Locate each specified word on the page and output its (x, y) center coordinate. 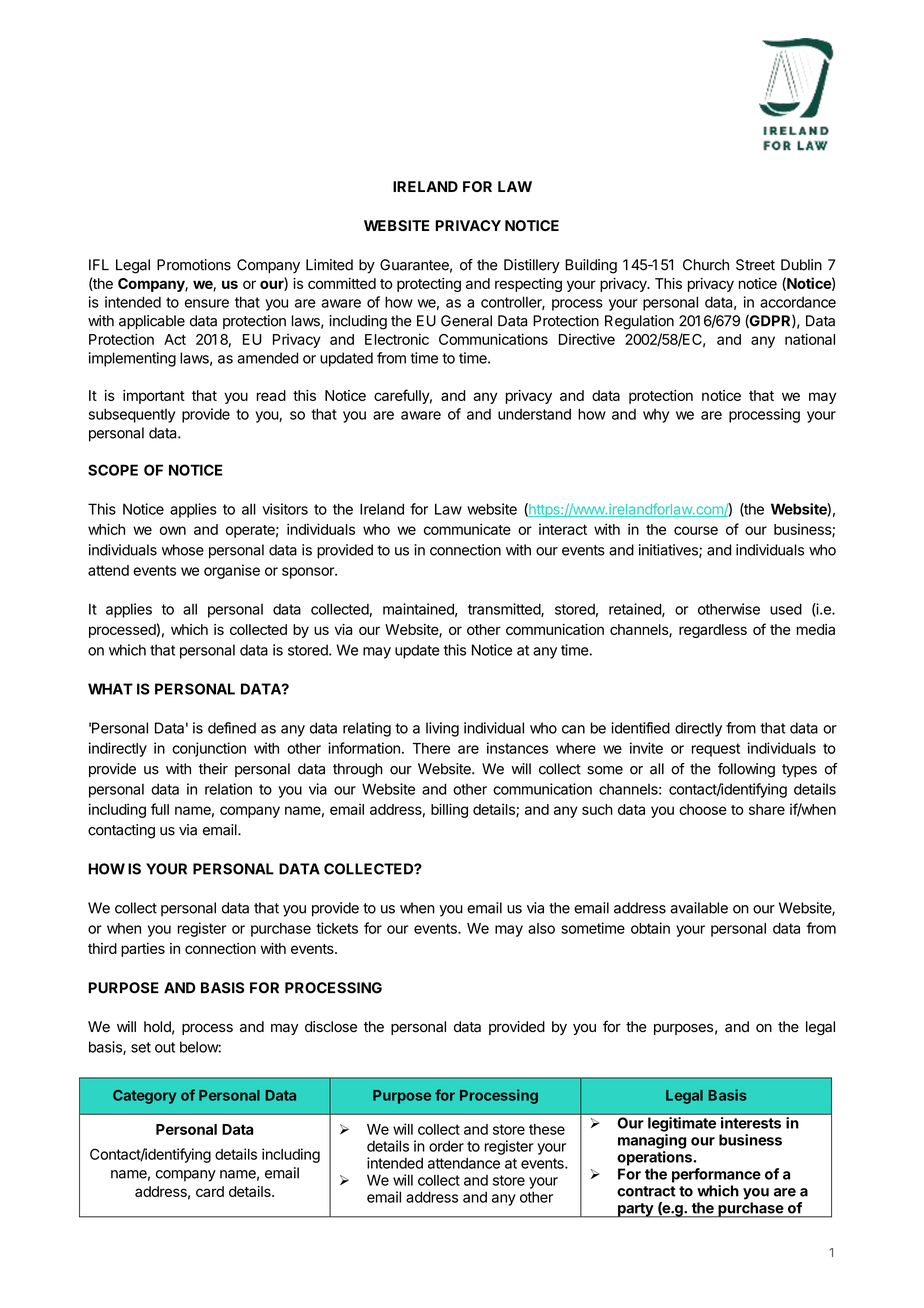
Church (706, 265)
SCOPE (113, 470)
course (696, 530)
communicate (467, 529)
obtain (650, 928)
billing (449, 810)
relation (228, 789)
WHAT (110, 689)
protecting (429, 285)
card (210, 1191)
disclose (331, 1027)
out (165, 1047)
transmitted (505, 610)
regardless (713, 631)
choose (703, 809)
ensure (207, 303)
